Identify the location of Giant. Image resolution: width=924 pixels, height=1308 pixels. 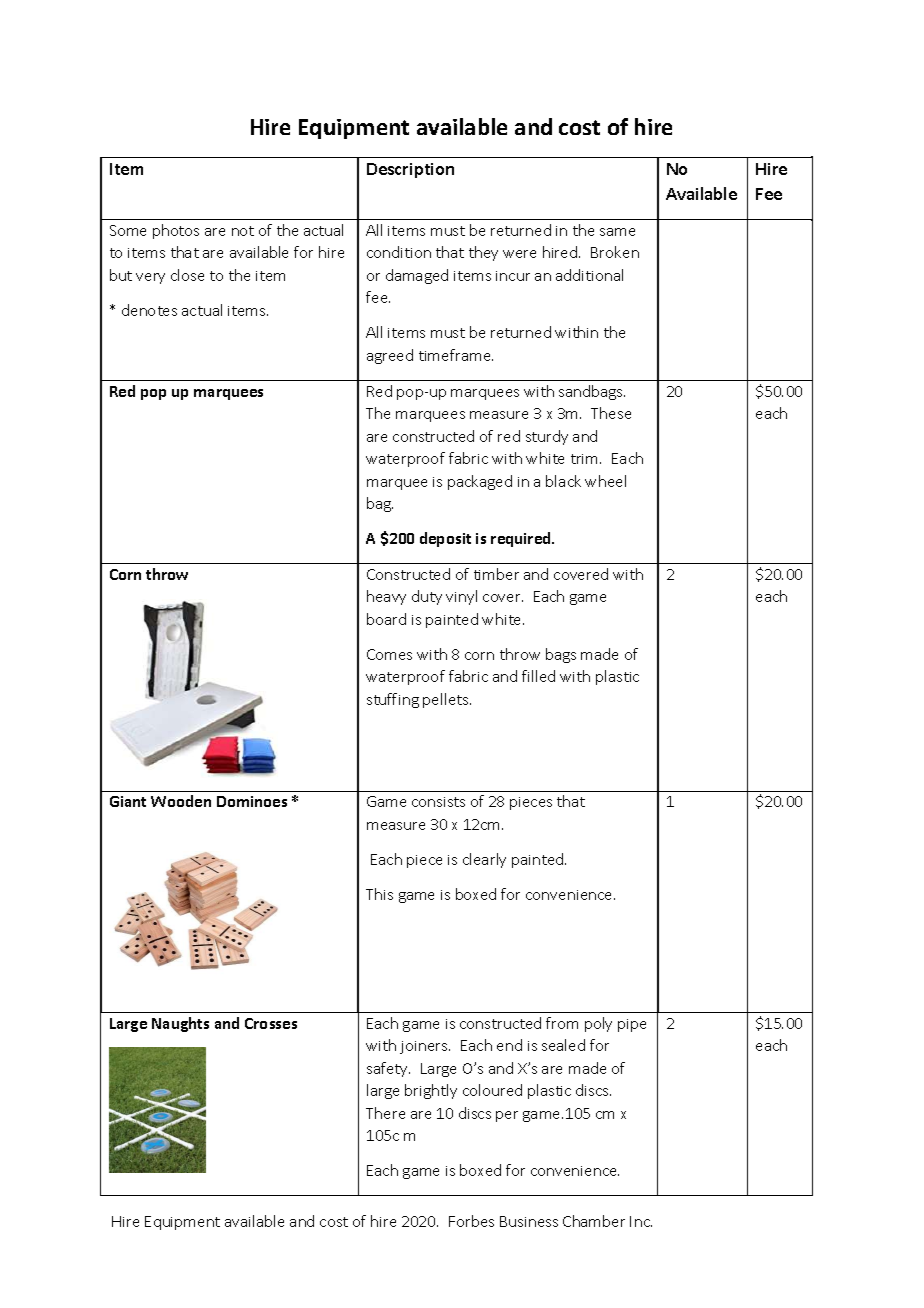
(128, 801).
